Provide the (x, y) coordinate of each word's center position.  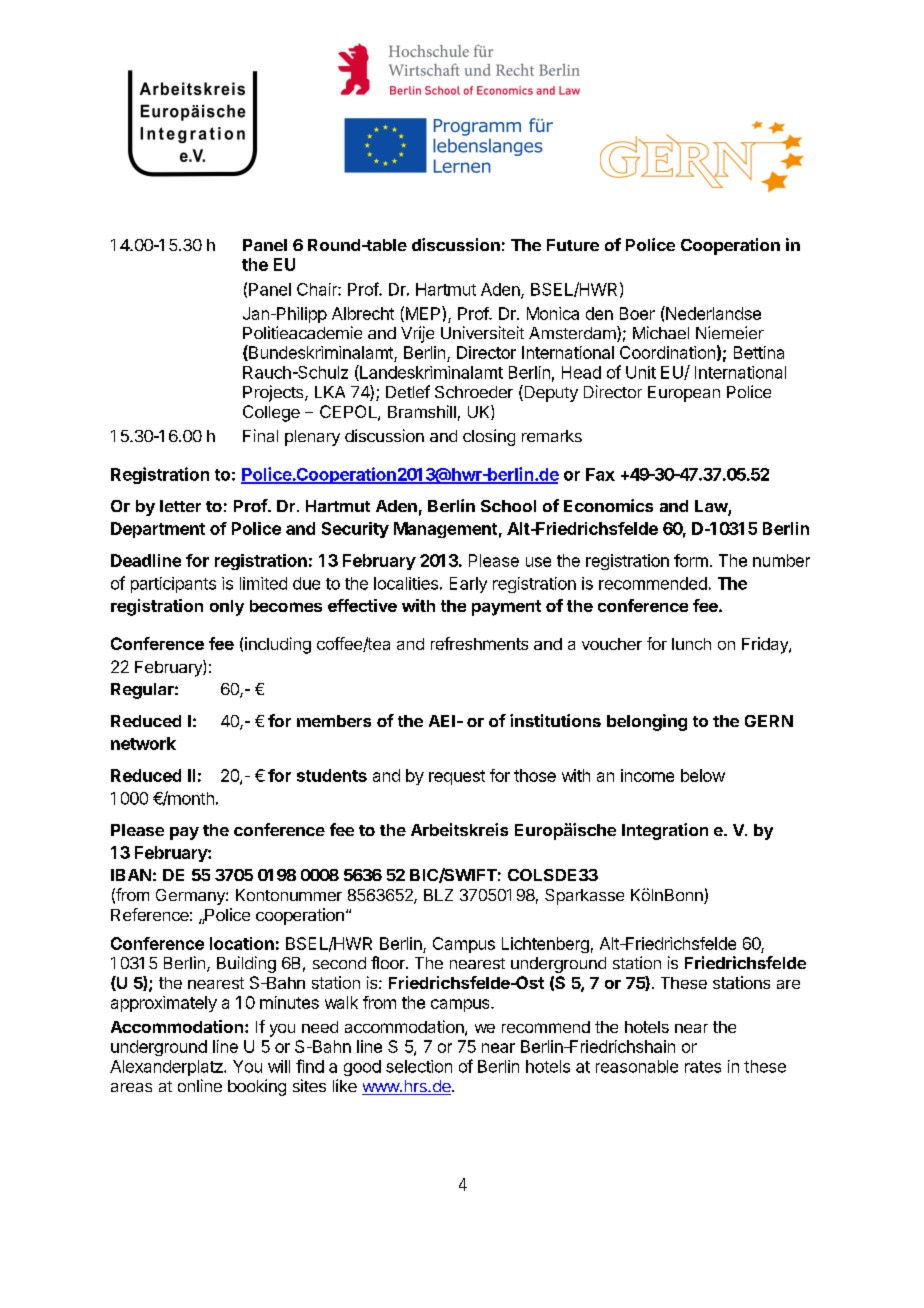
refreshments (479, 643)
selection (419, 1066)
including (278, 645)
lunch (691, 644)
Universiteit (482, 332)
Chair (318, 289)
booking (257, 1087)
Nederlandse (712, 313)
